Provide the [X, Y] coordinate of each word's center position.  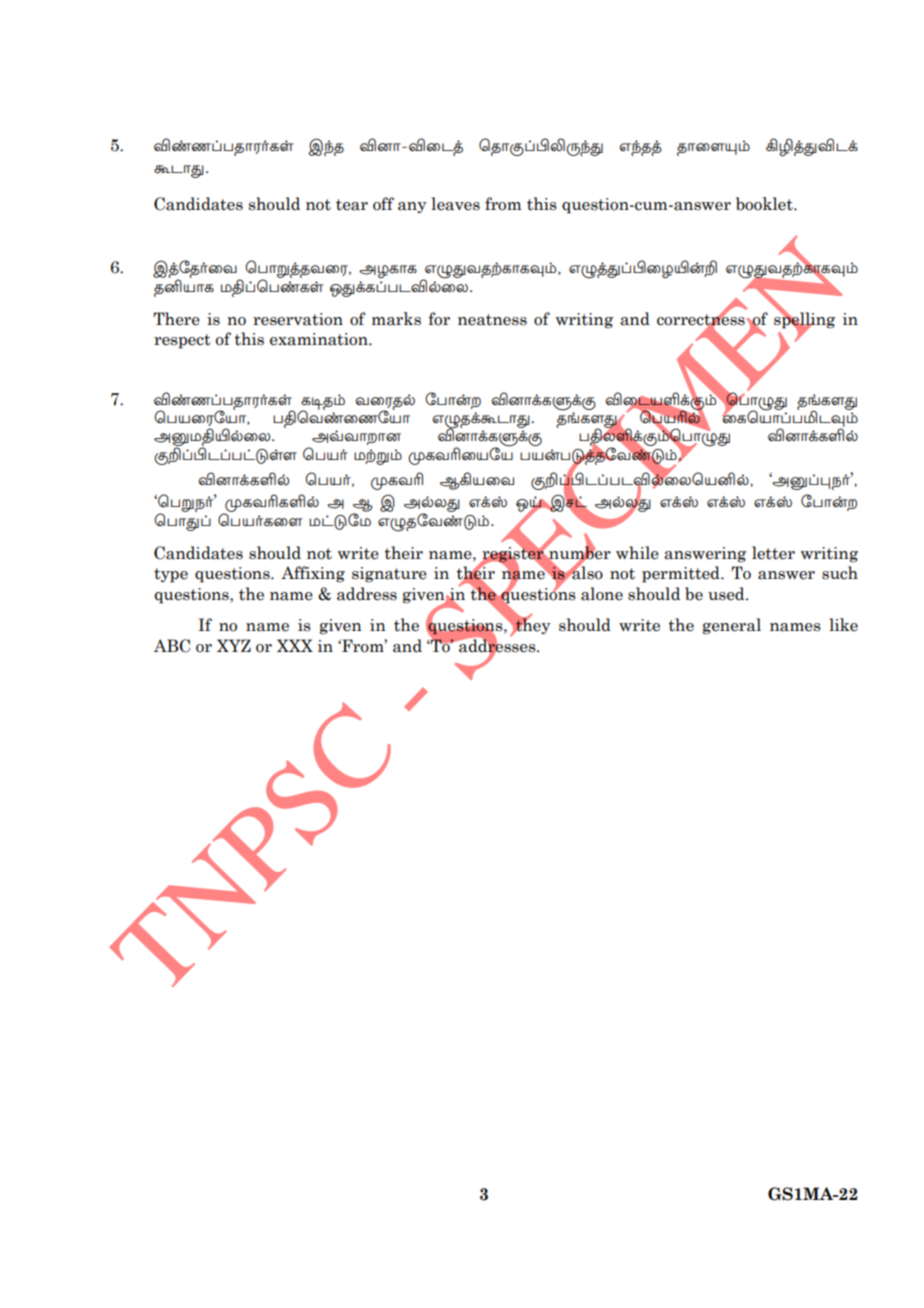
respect [182, 341]
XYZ [234, 645]
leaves [455, 204]
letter [773, 553]
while [637, 553]
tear [352, 205]
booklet [765, 204]
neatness [492, 320]
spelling [804, 320]
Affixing [313, 574]
